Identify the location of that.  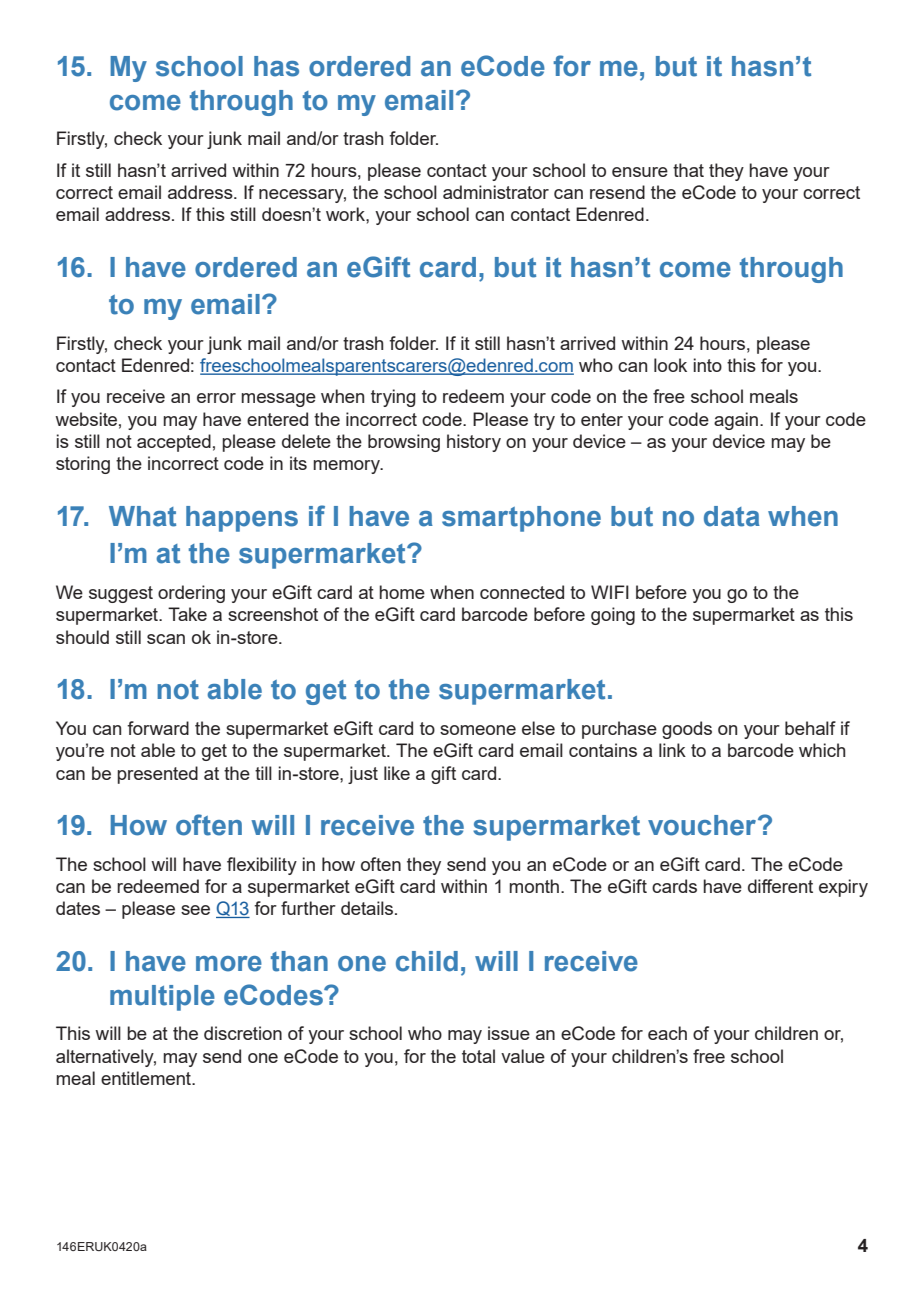
(688, 170).
